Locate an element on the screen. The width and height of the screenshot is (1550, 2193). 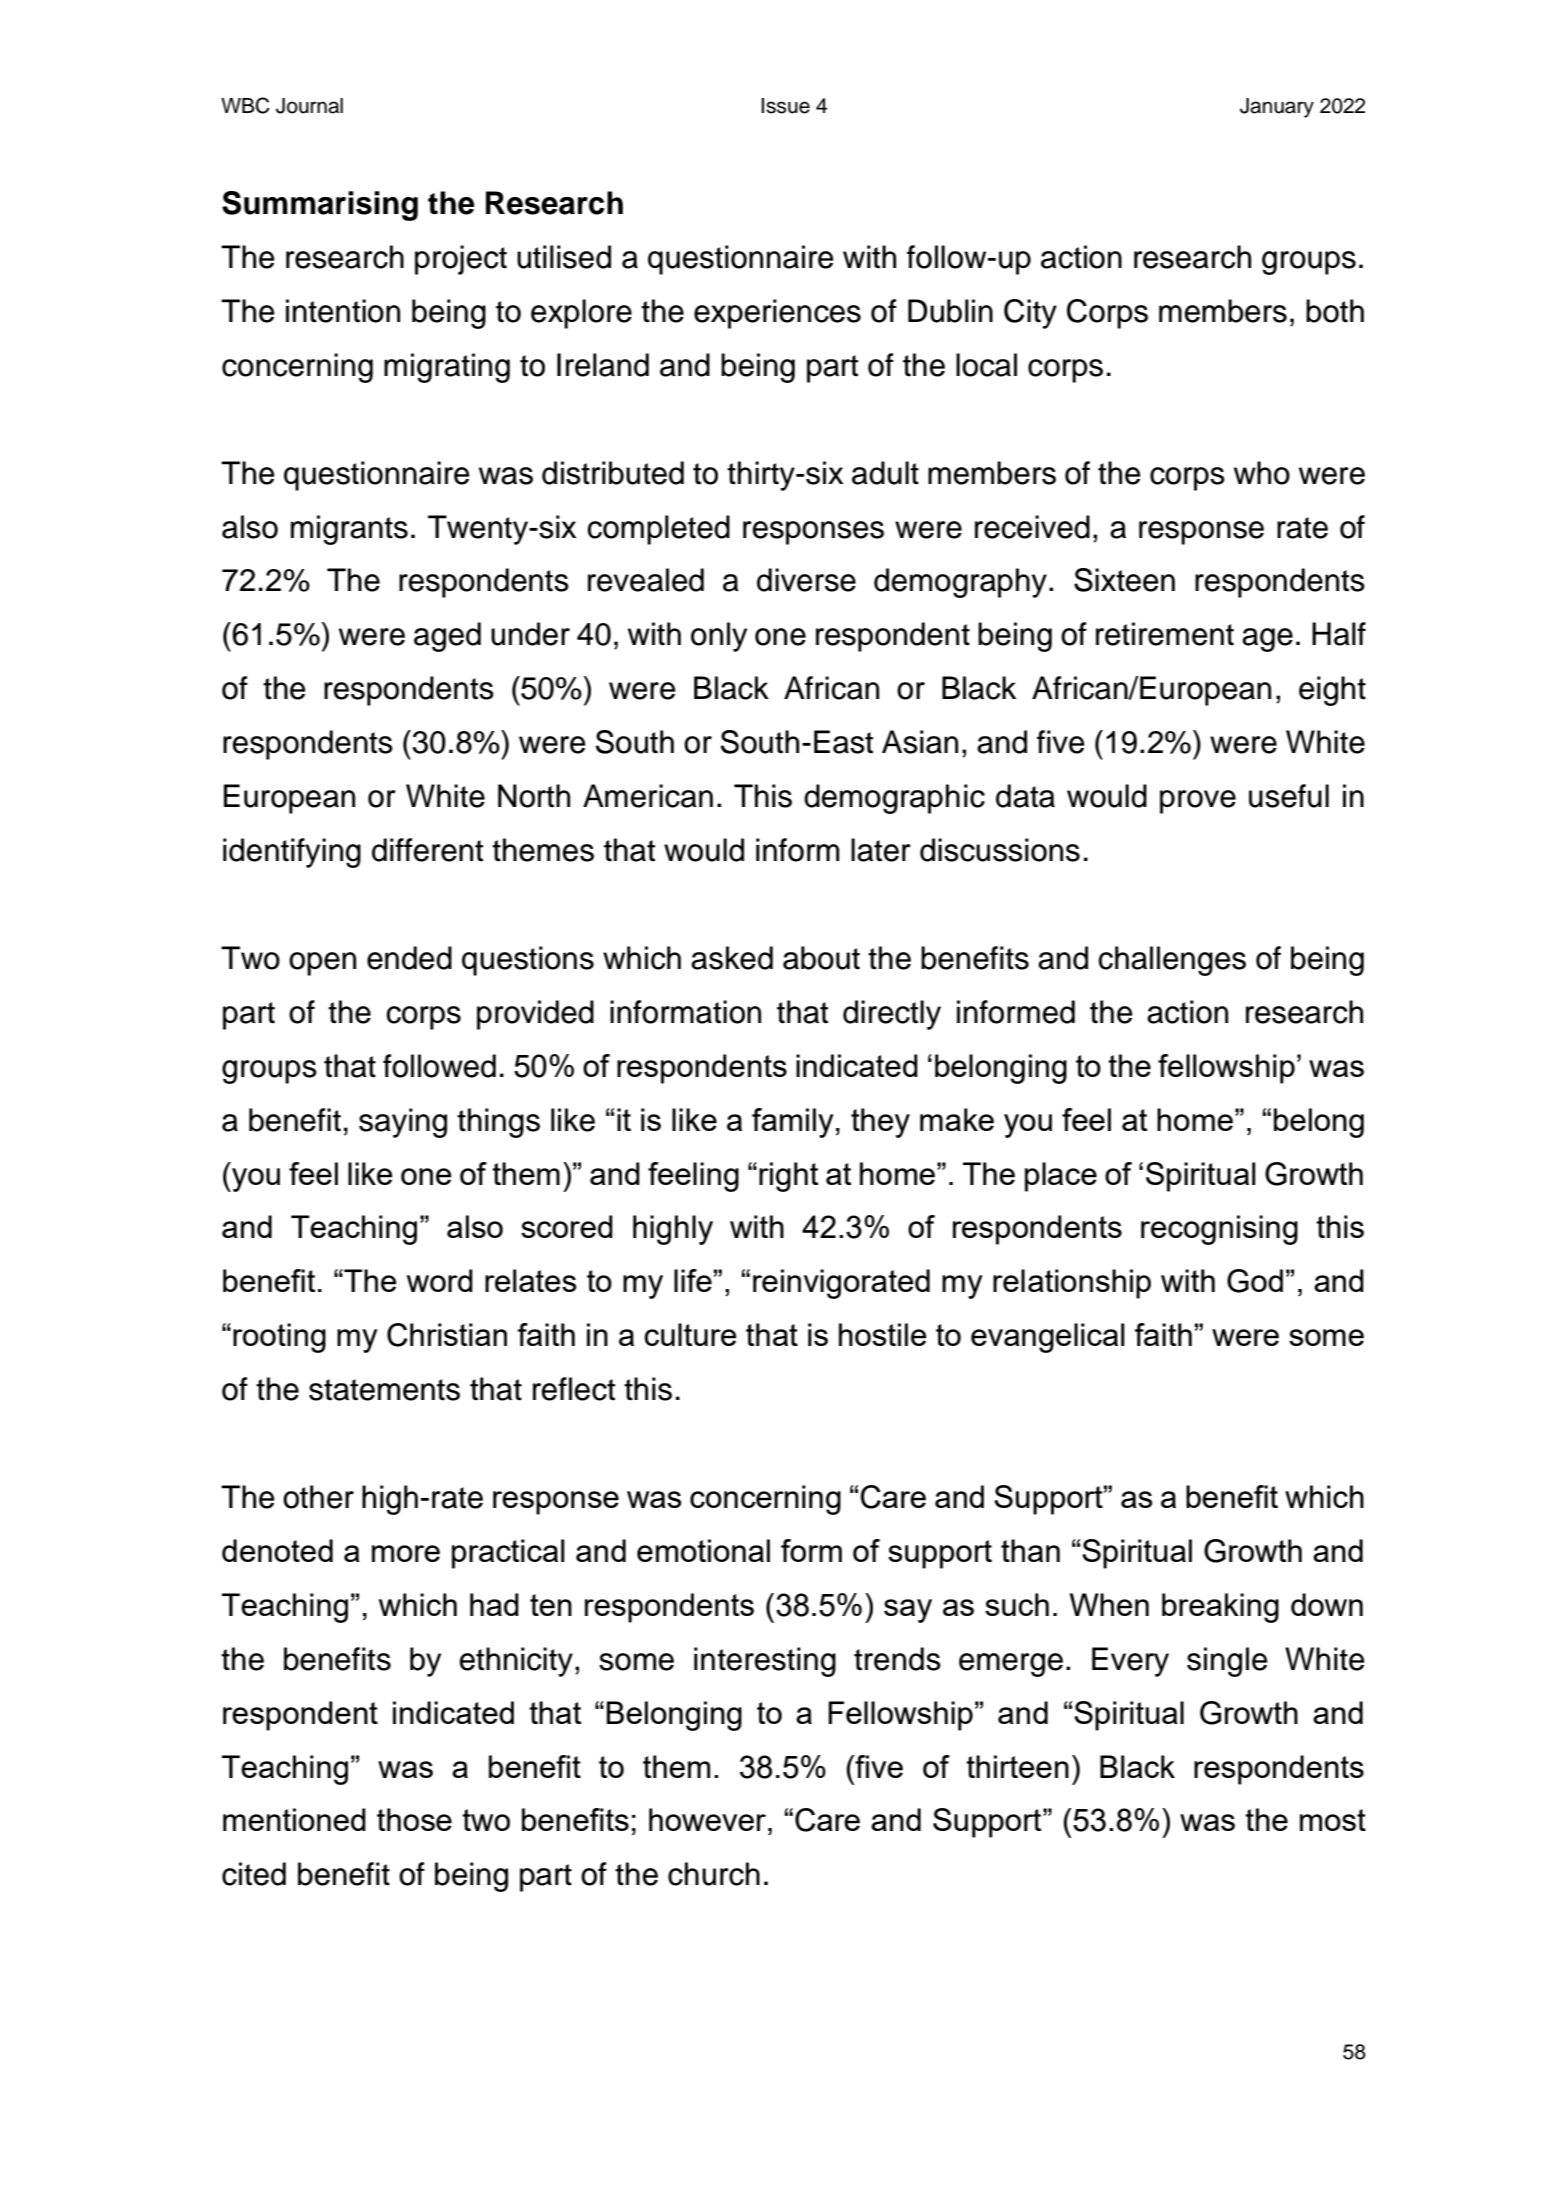
recognising is located at coordinates (1219, 1230).
